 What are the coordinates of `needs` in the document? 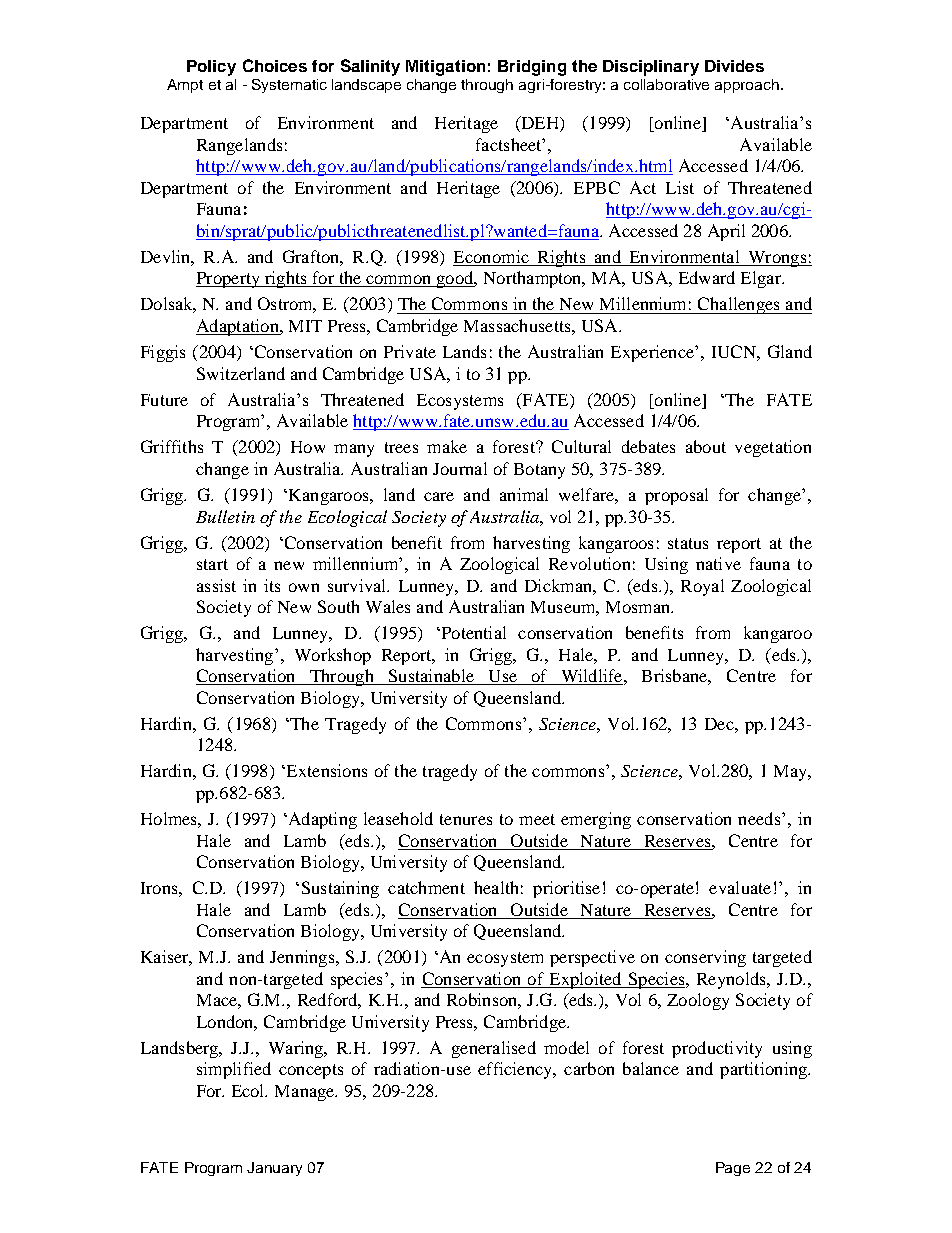 It's located at (760, 818).
